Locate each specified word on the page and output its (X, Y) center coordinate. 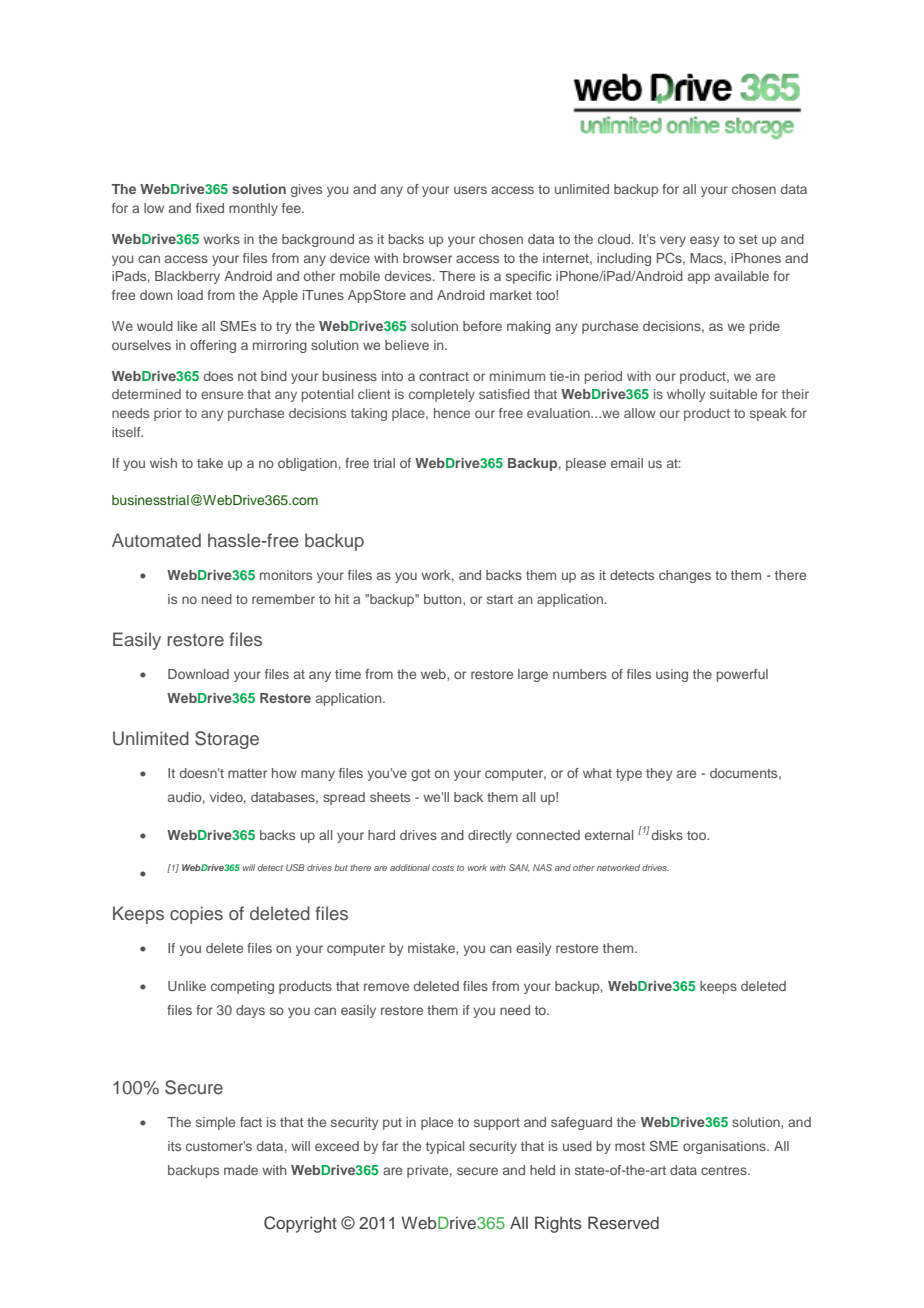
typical (445, 1147)
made (241, 1170)
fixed (210, 208)
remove (386, 987)
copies (196, 915)
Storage (227, 740)
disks (667, 835)
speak (768, 414)
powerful (742, 675)
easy (705, 241)
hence (452, 413)
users (470, 190)
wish (163, 463)
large (533, 675)
